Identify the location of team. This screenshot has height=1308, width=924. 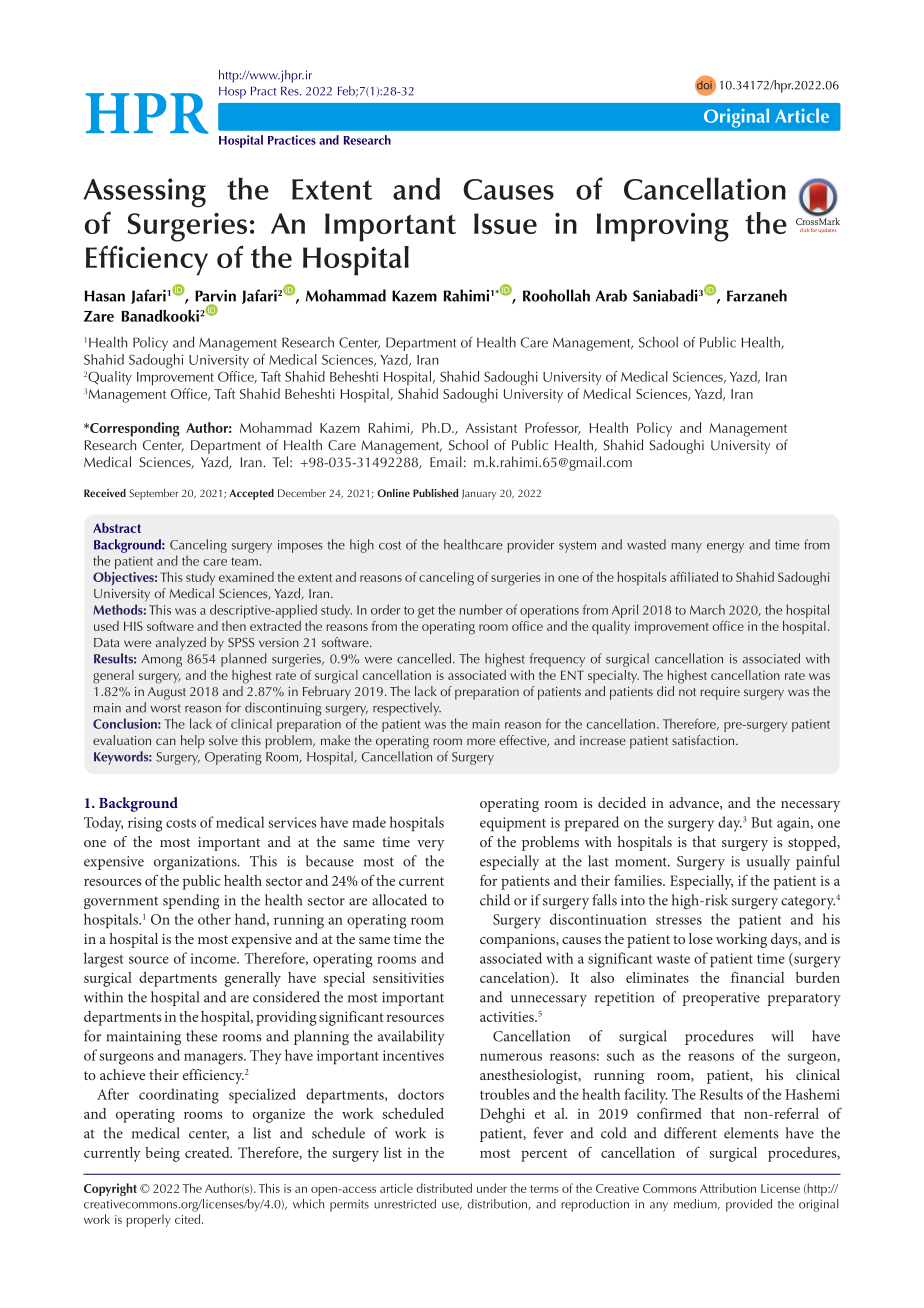
(244, 561).
